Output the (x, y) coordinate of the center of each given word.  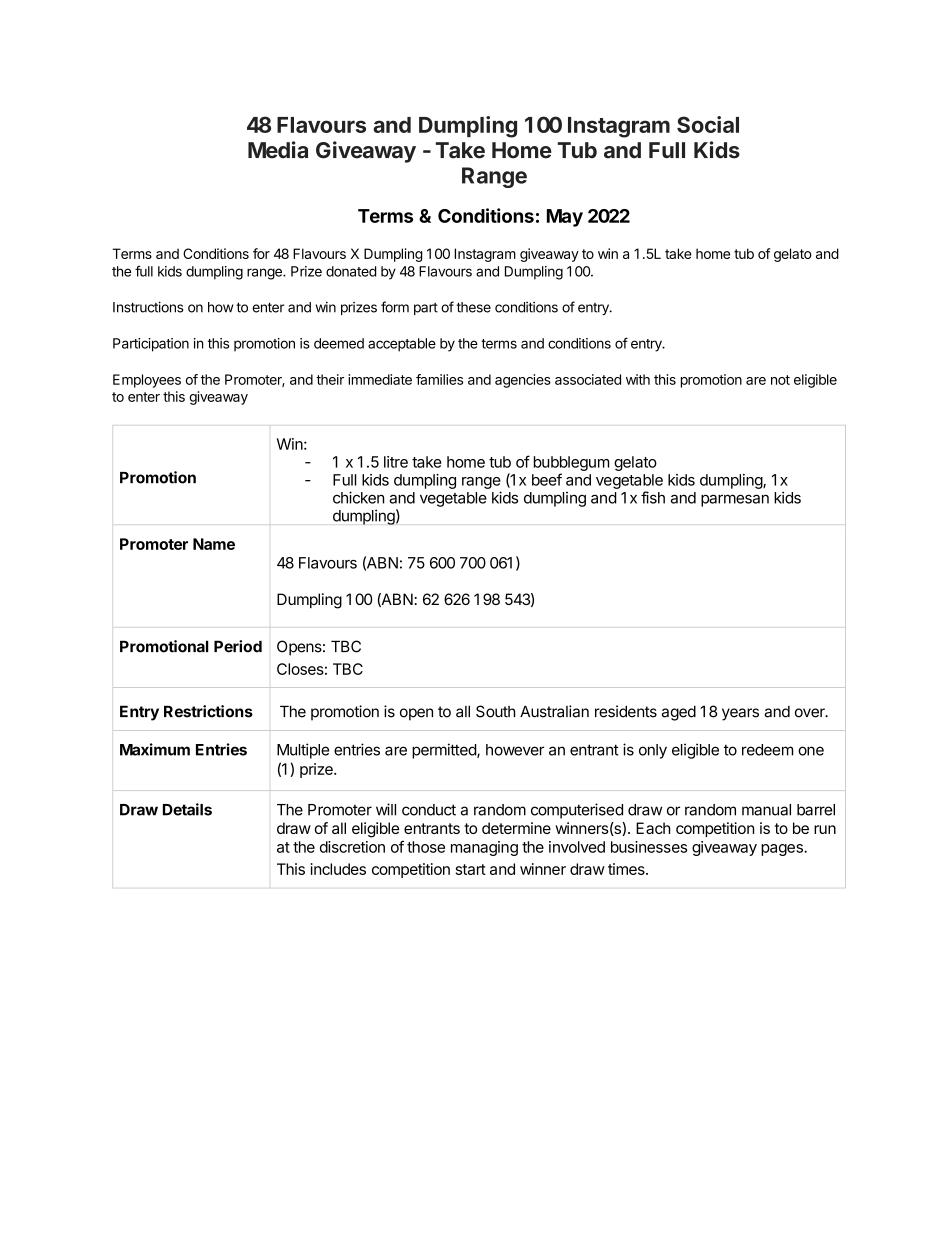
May (565, 218)
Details (187, 809)
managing (484, 848)
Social (708, 124)
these (473, 307)
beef (547, 479)
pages (783, 850)
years (740, 714)
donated (351, 271)
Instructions (148, 307)
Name (214, 544)
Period (238, 646)
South (495, 711)
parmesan (735, 500)
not (780, 380)
